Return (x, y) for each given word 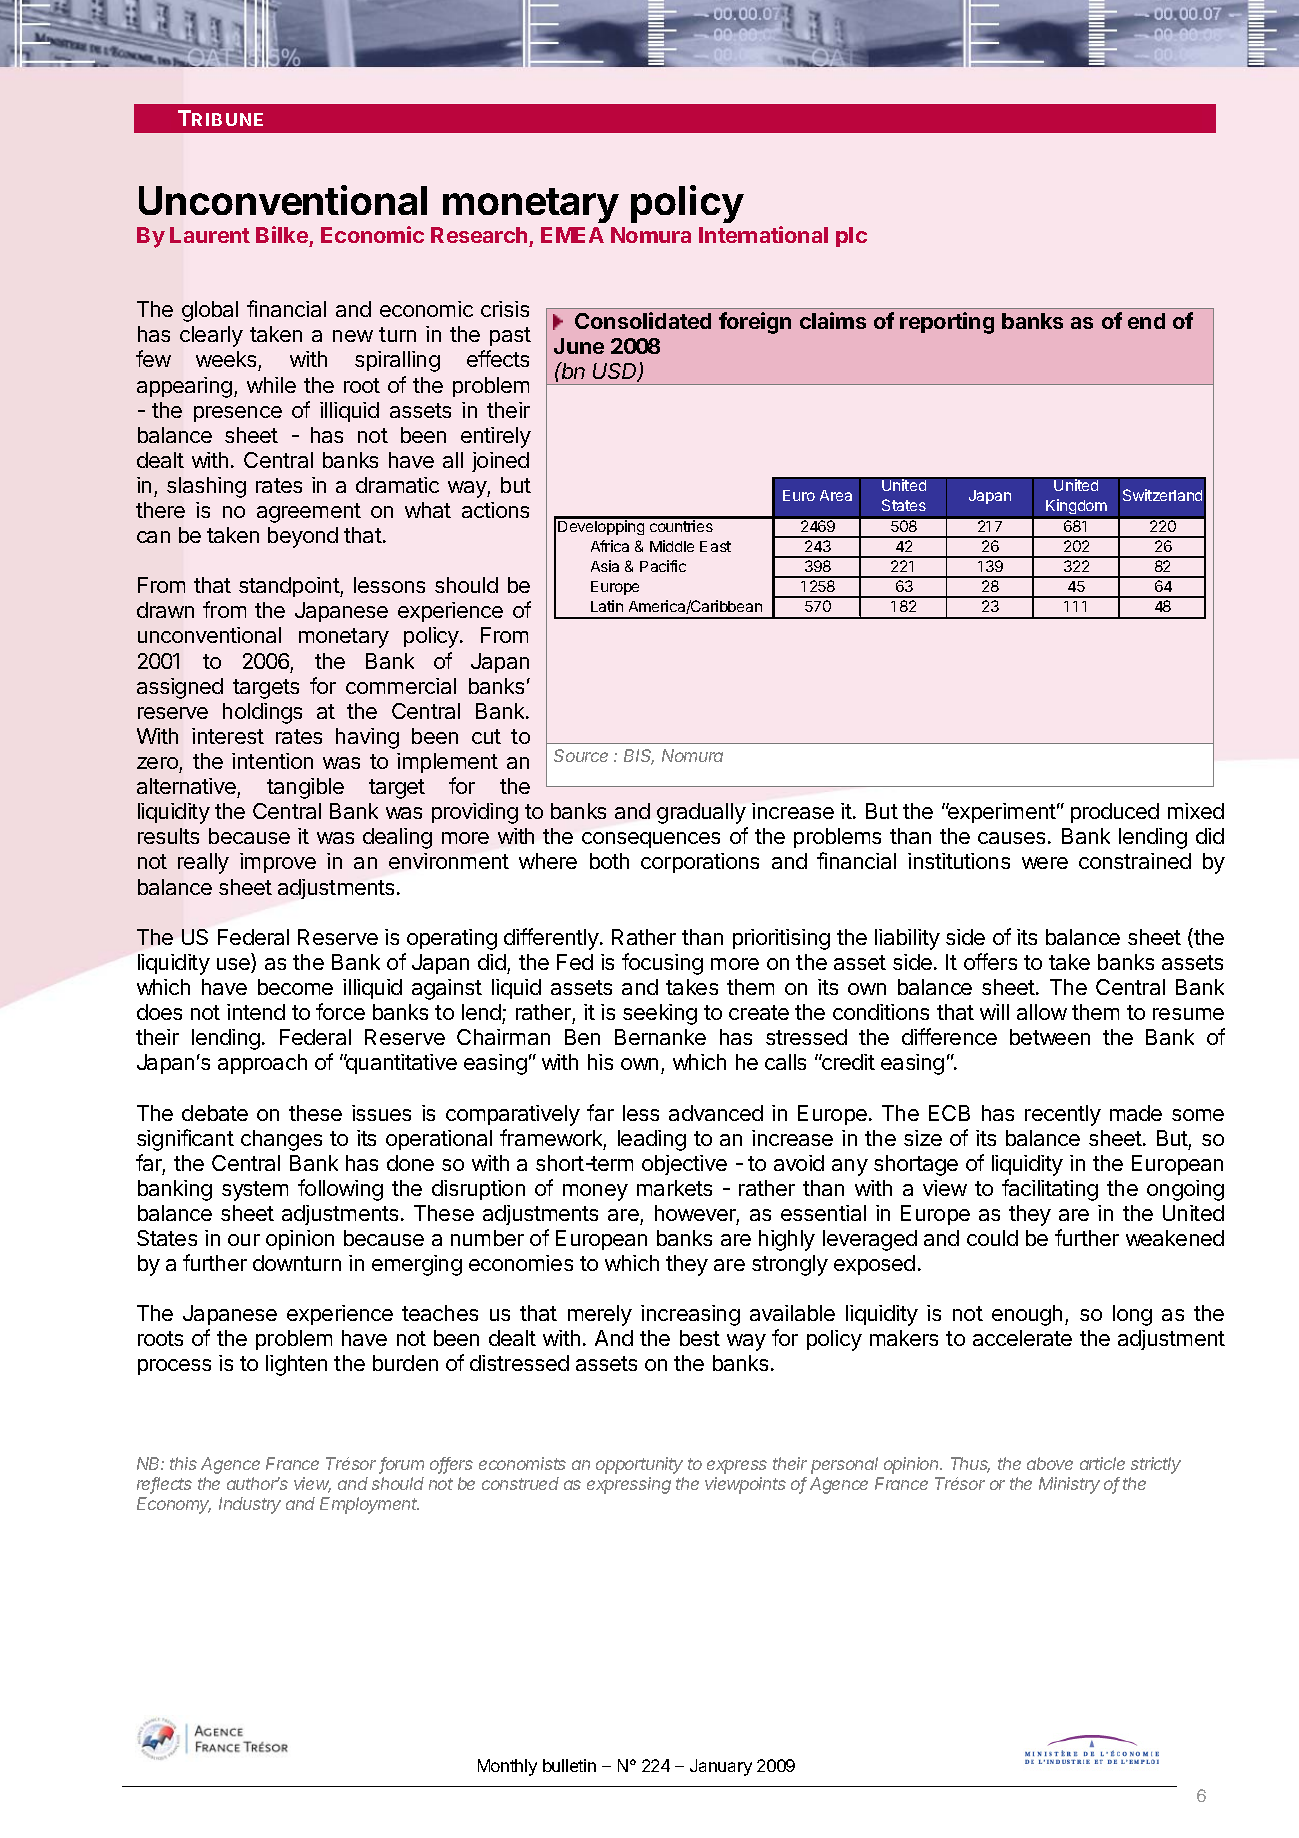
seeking (660, 1014)
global (210, 311)
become (295, 987)
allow (1042, 1012)
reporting (947, 323)
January (721, 1767)
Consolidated (643, 320)
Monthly (507, 1767)
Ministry (1069, 1485)
